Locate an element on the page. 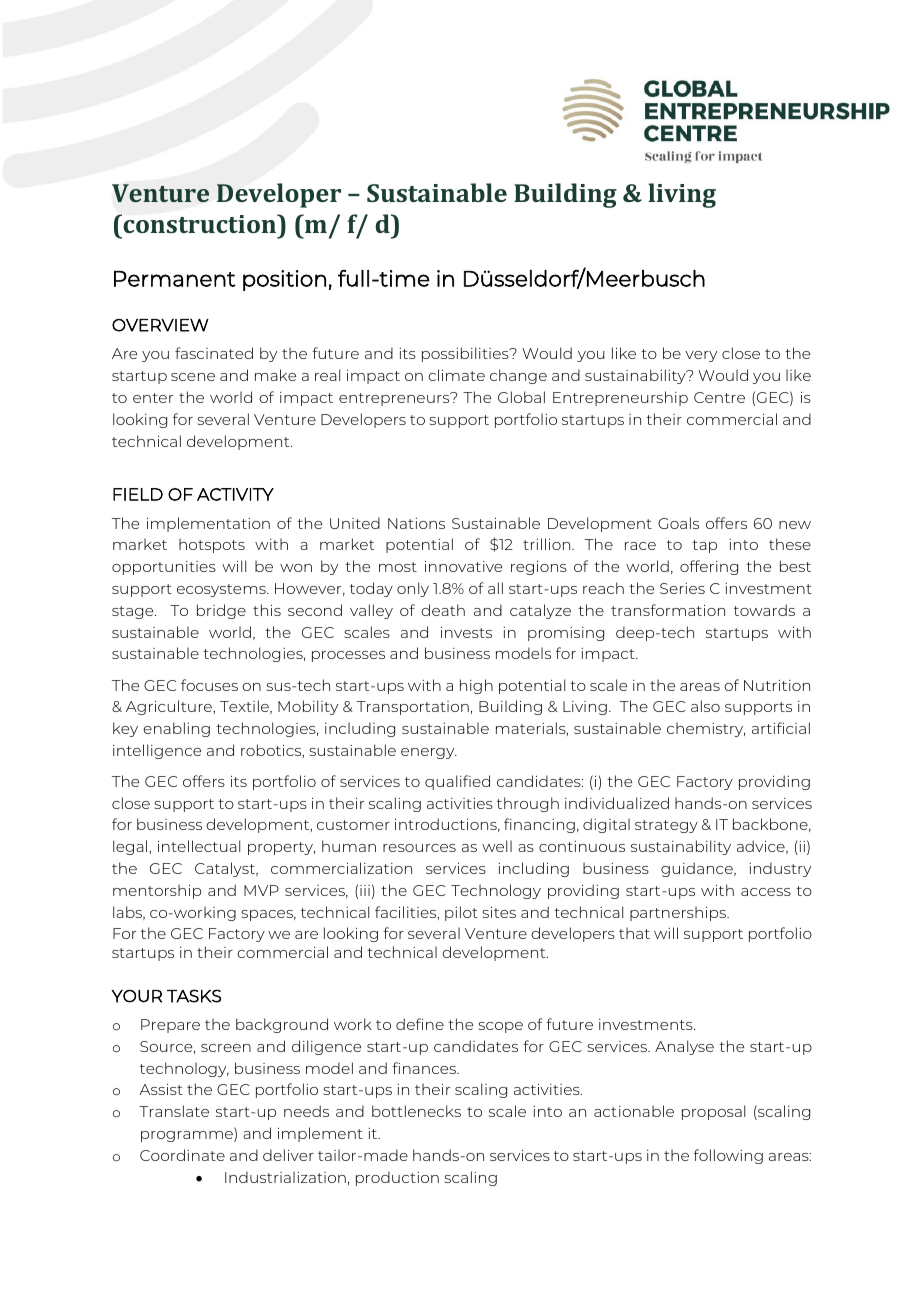 This document has width=924, height=1308. bottlenecks is located at coordinates (416, 1111).
